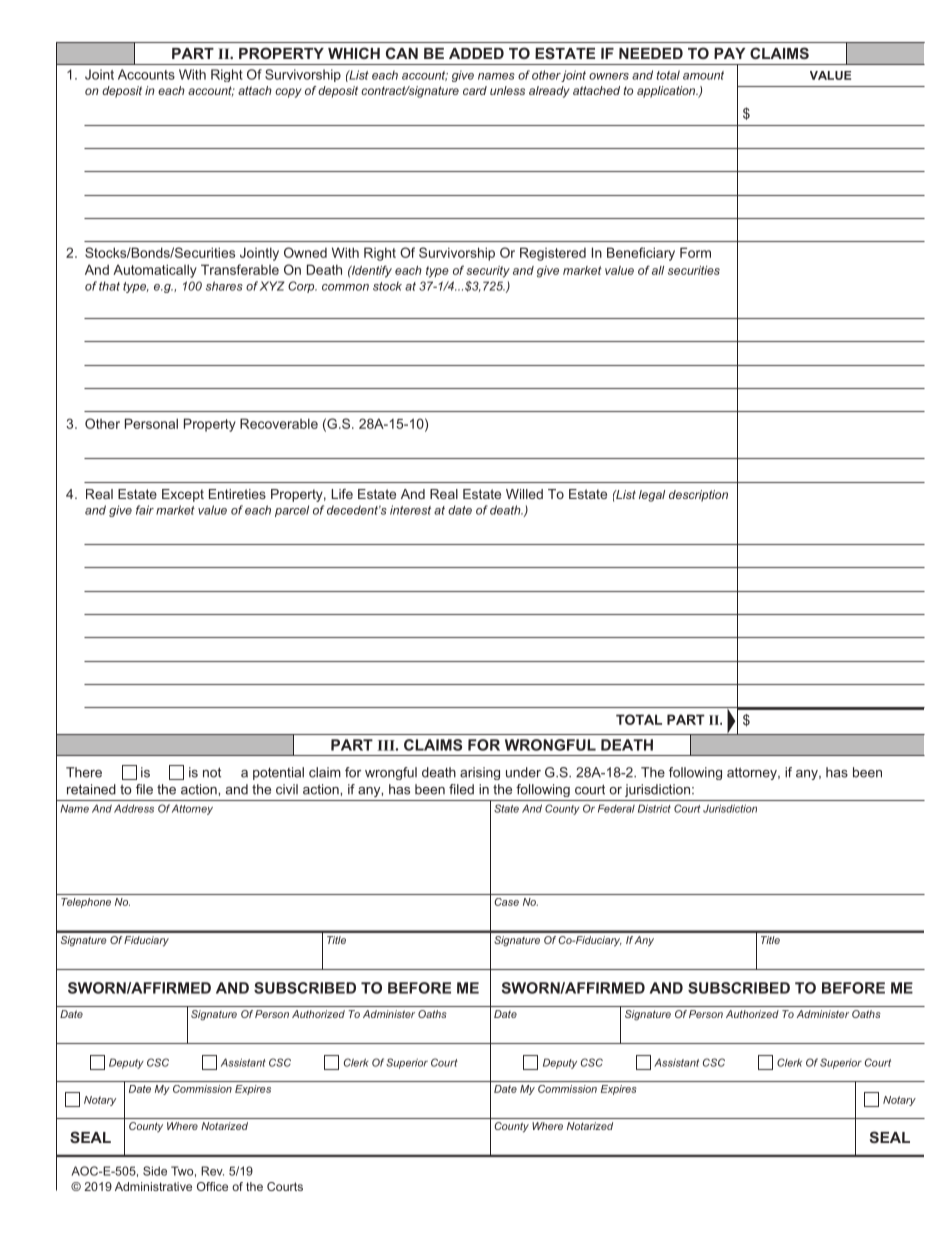 The width and height of the document is (952, 1233). What do you see at coordinates (145, 510) in the document?
I see `fair` at bounding box center [145, 510].
